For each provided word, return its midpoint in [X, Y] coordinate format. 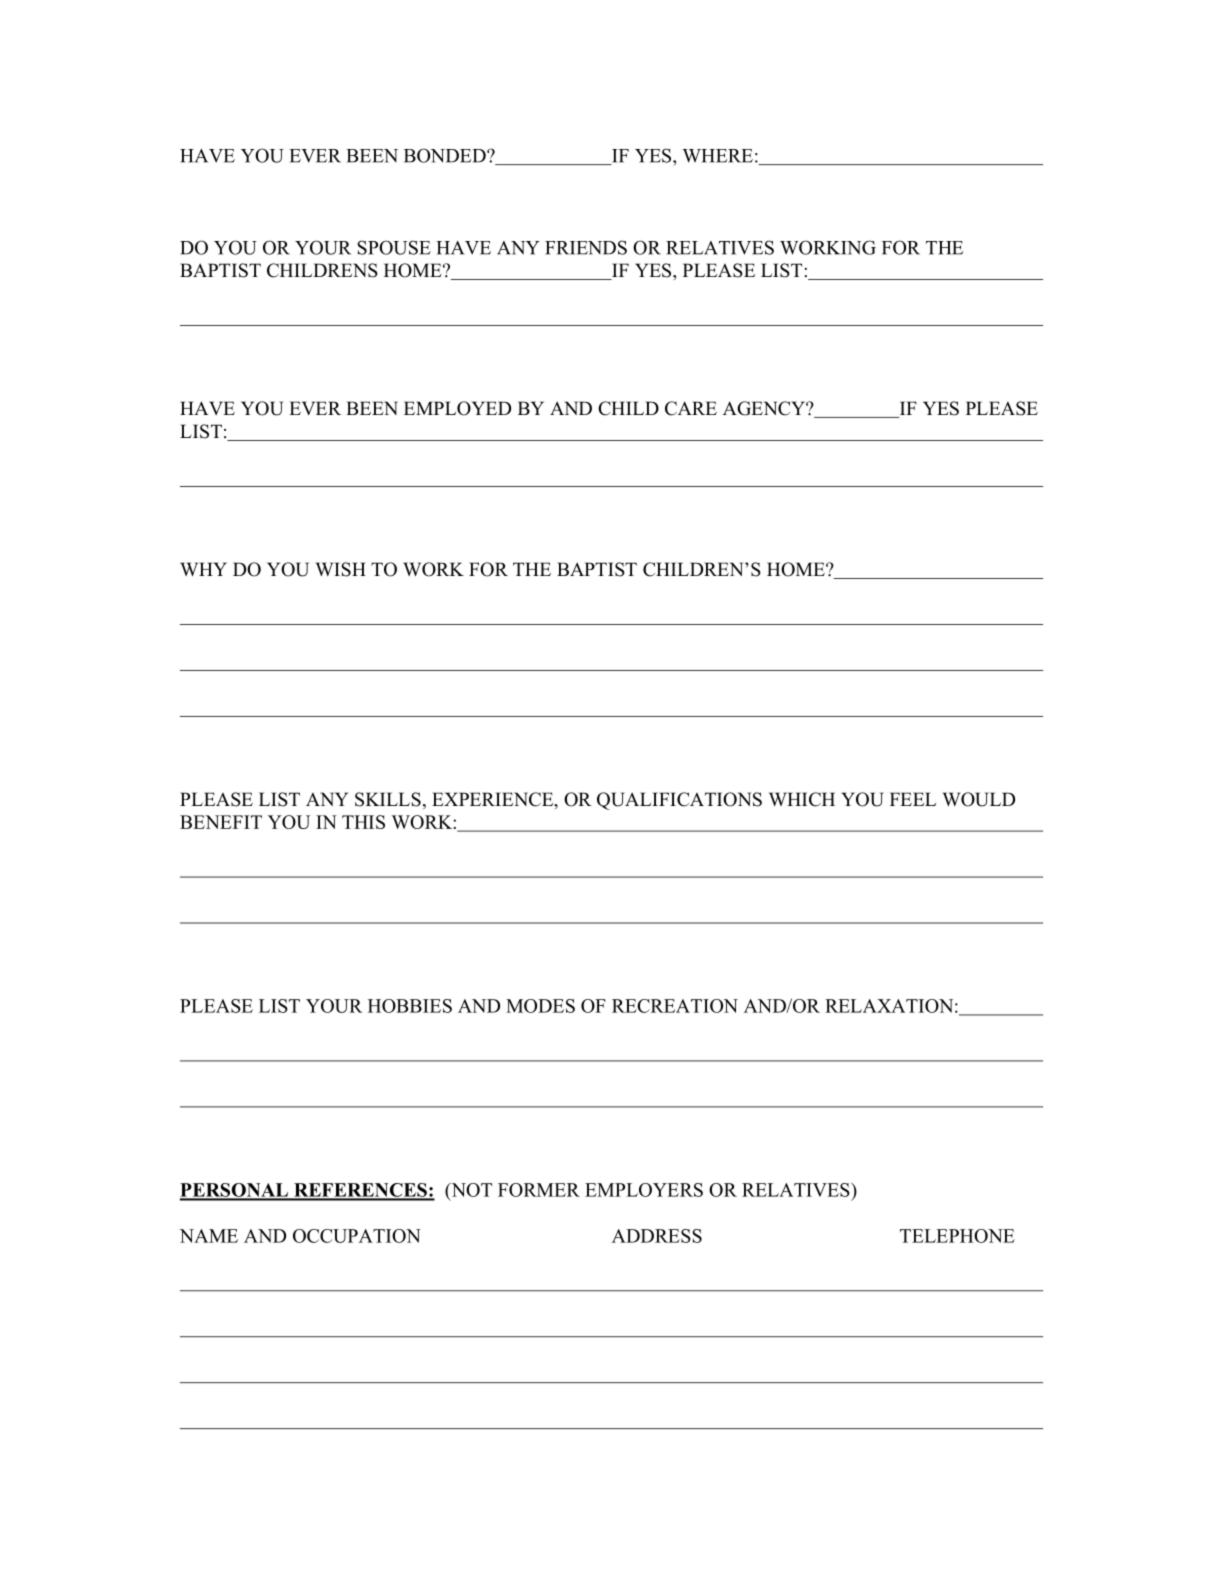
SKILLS [388, 799]
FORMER [539, 1190]
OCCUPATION [357, 1236]
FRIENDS [586, 247]
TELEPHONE [957, 1236]
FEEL [913, 799]
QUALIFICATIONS [679, 801]
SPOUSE [394, 247]
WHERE [717, 156]
